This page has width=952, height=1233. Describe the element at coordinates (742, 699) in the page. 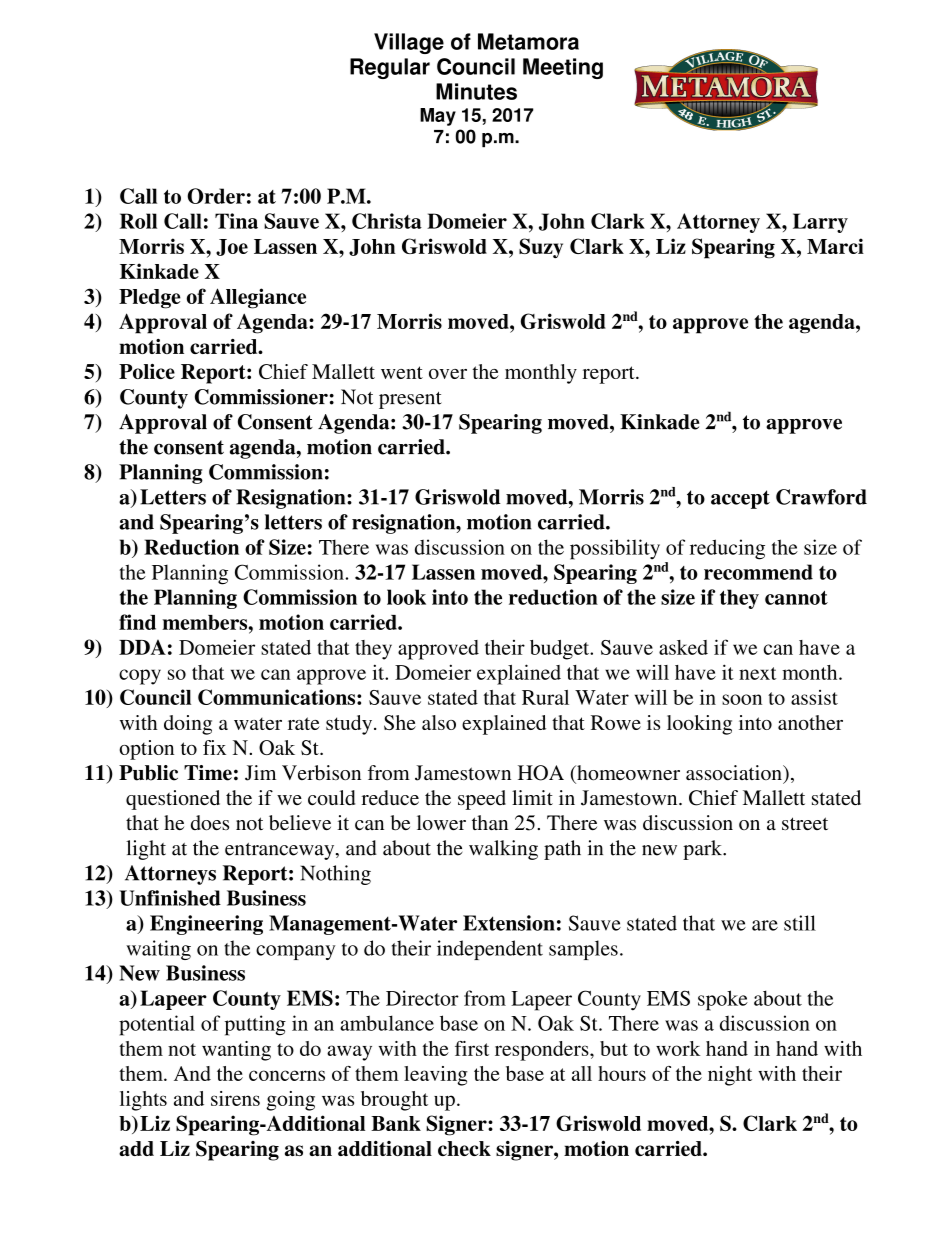

I see `soon` at that location.
